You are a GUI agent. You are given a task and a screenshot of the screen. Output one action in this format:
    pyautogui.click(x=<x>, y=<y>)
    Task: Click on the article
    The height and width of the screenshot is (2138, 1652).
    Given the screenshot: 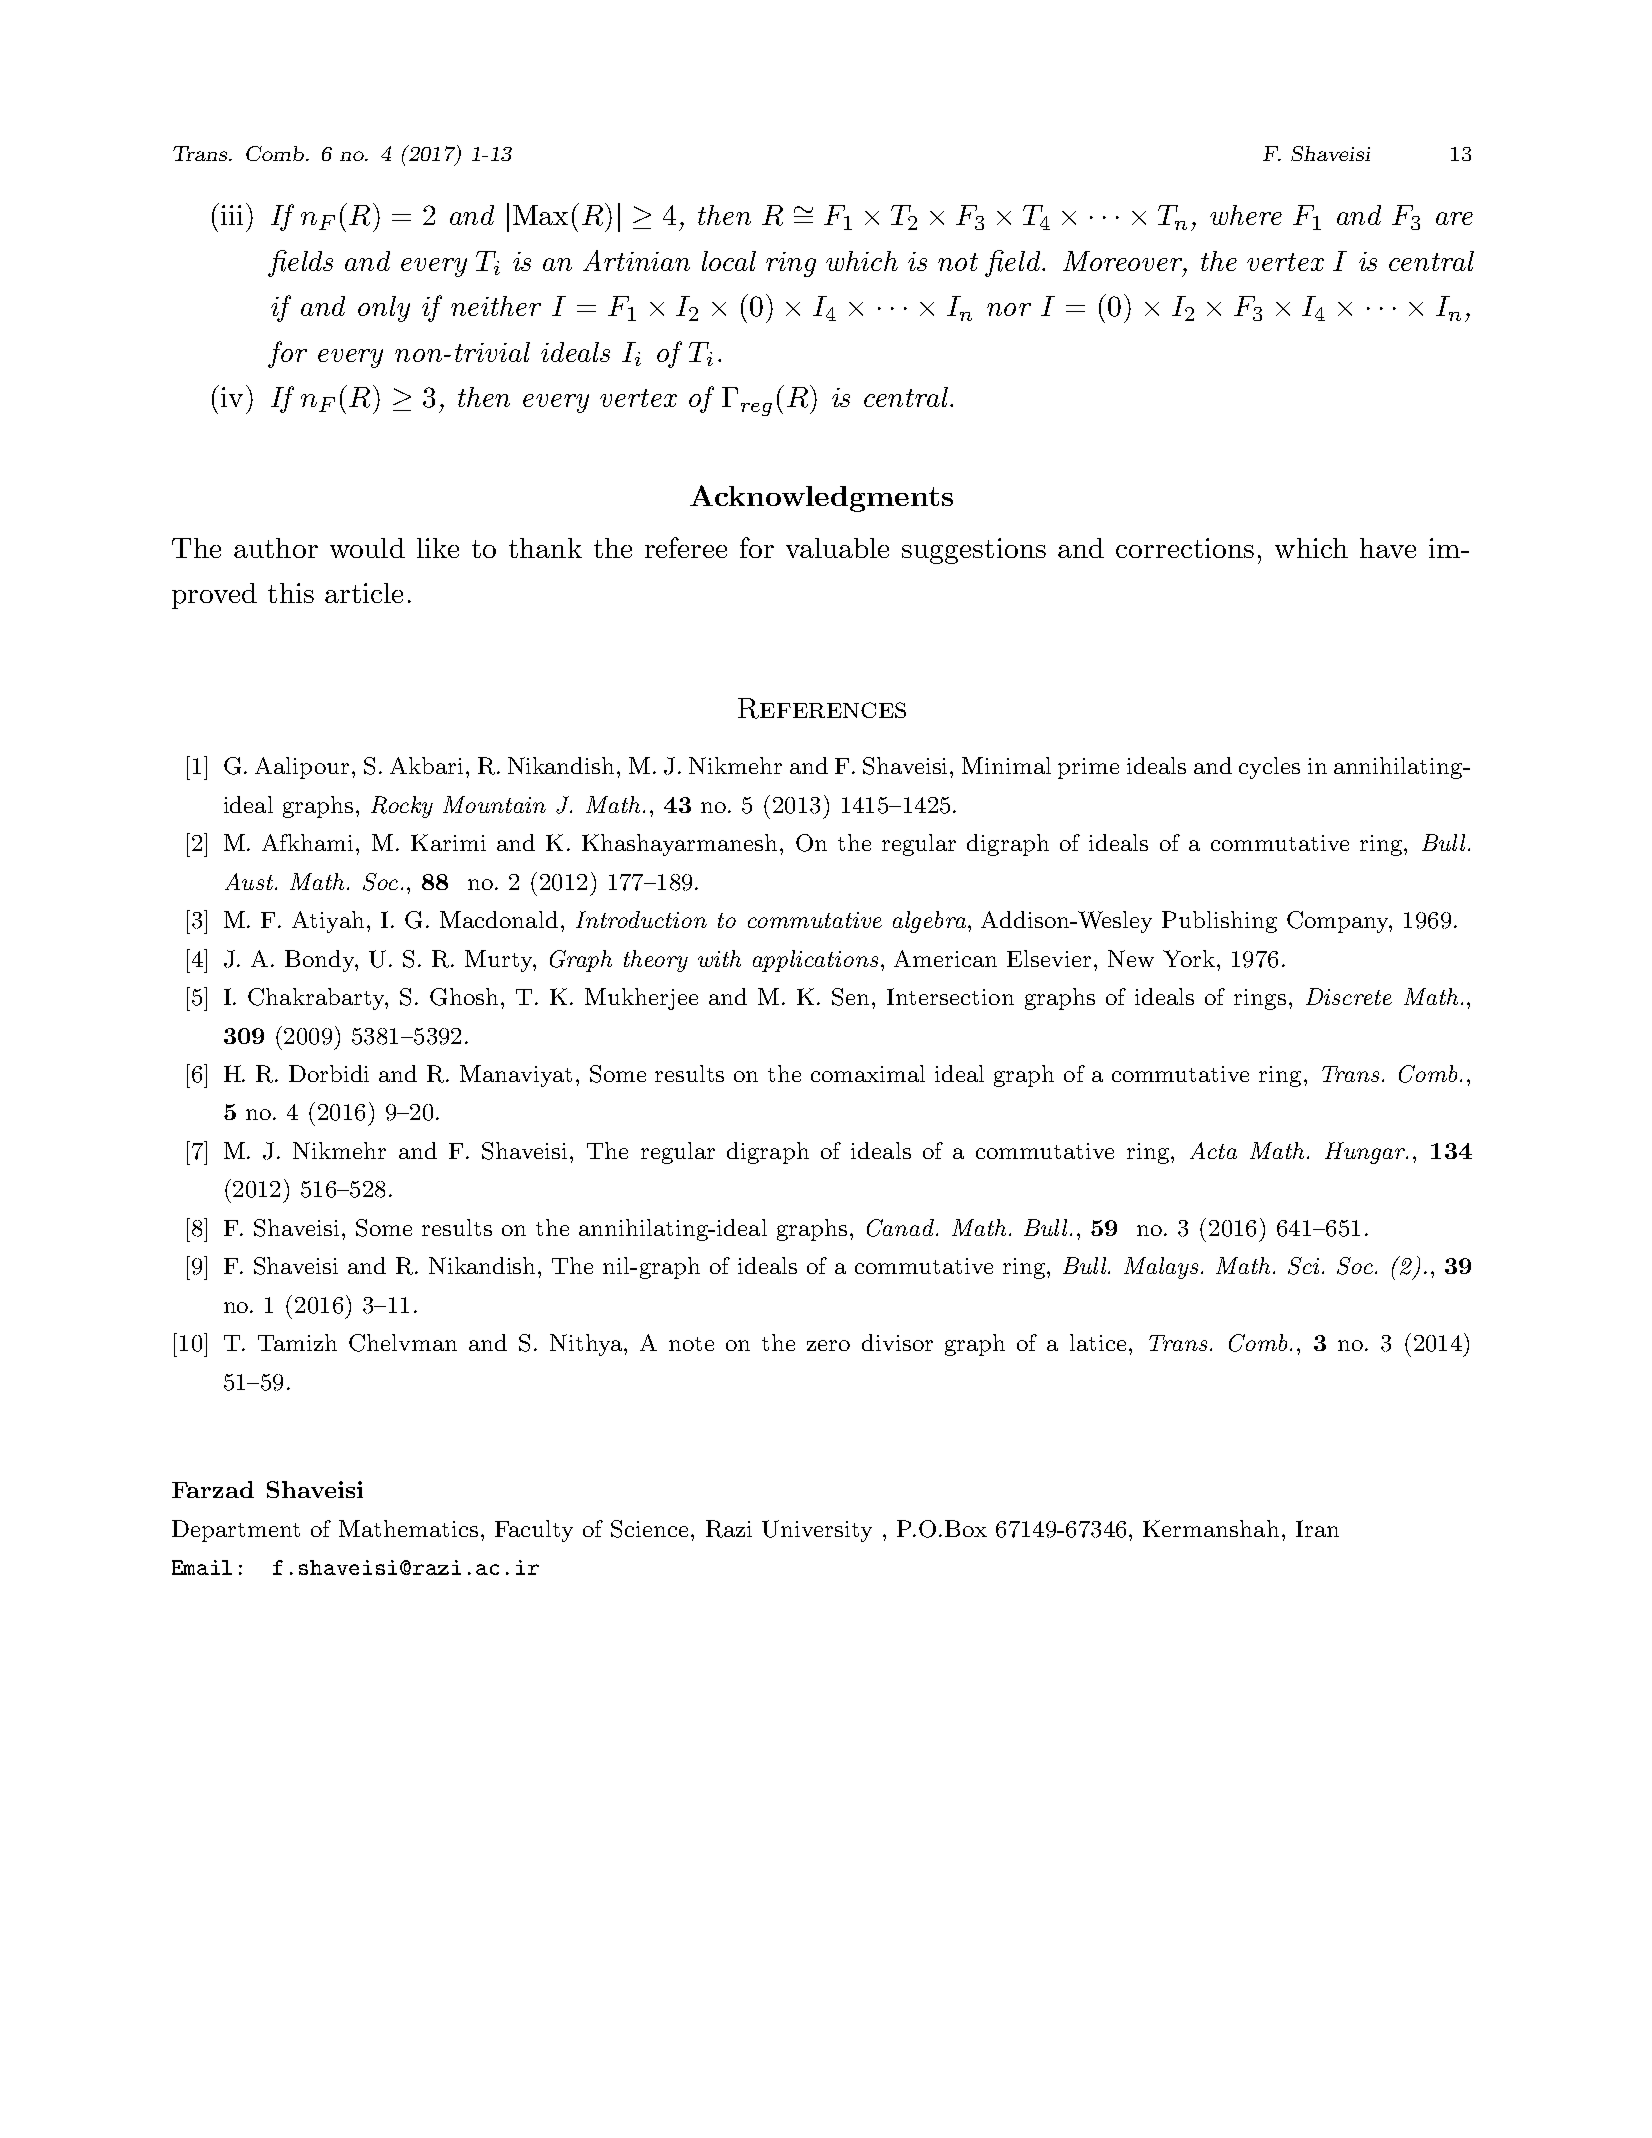 What is the action you would take?
    pyautogui.click(x=364, y=593)
